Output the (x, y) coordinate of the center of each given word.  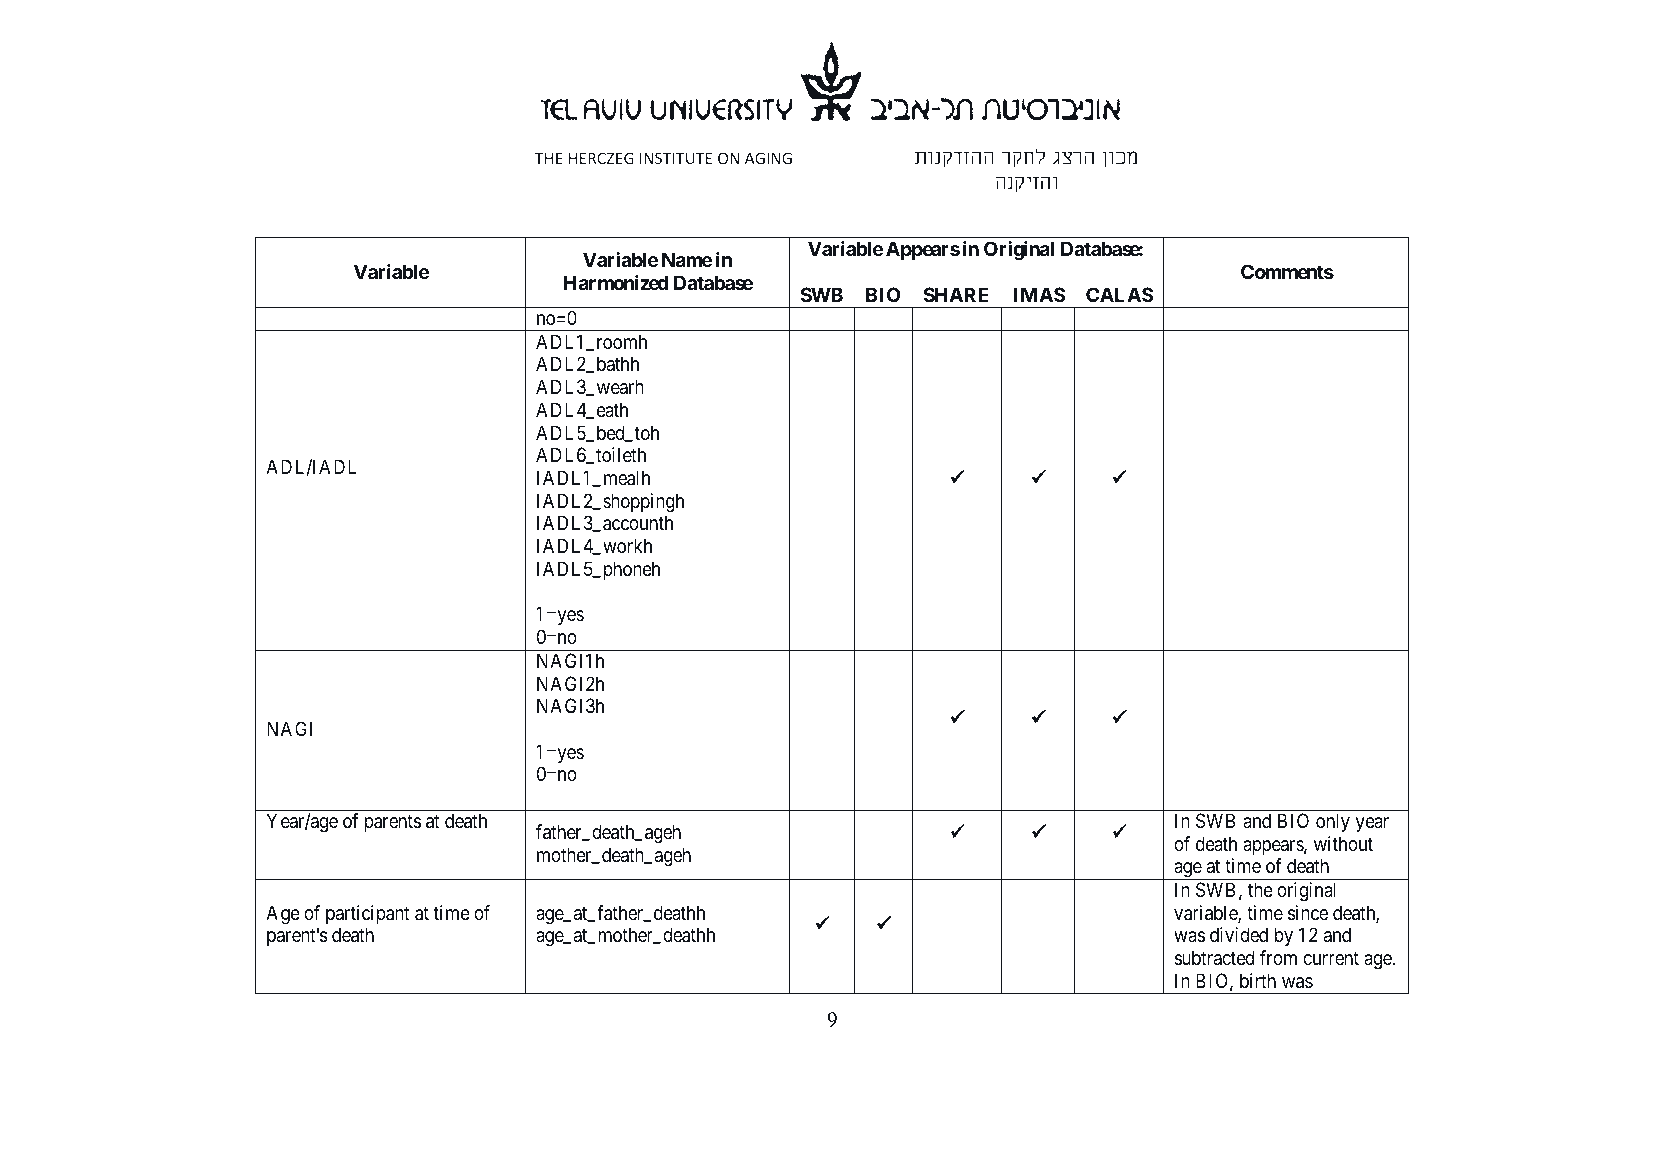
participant (368, 914)
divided (1239, 934)
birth (1258, 980)
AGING (768, 158)
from (1278, 957)
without (1343, 843)
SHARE (956, 294)
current (1331, 958)
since (1308, 913)
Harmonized (616, 282)
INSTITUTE (676, 158)
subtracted (1214, 958)
